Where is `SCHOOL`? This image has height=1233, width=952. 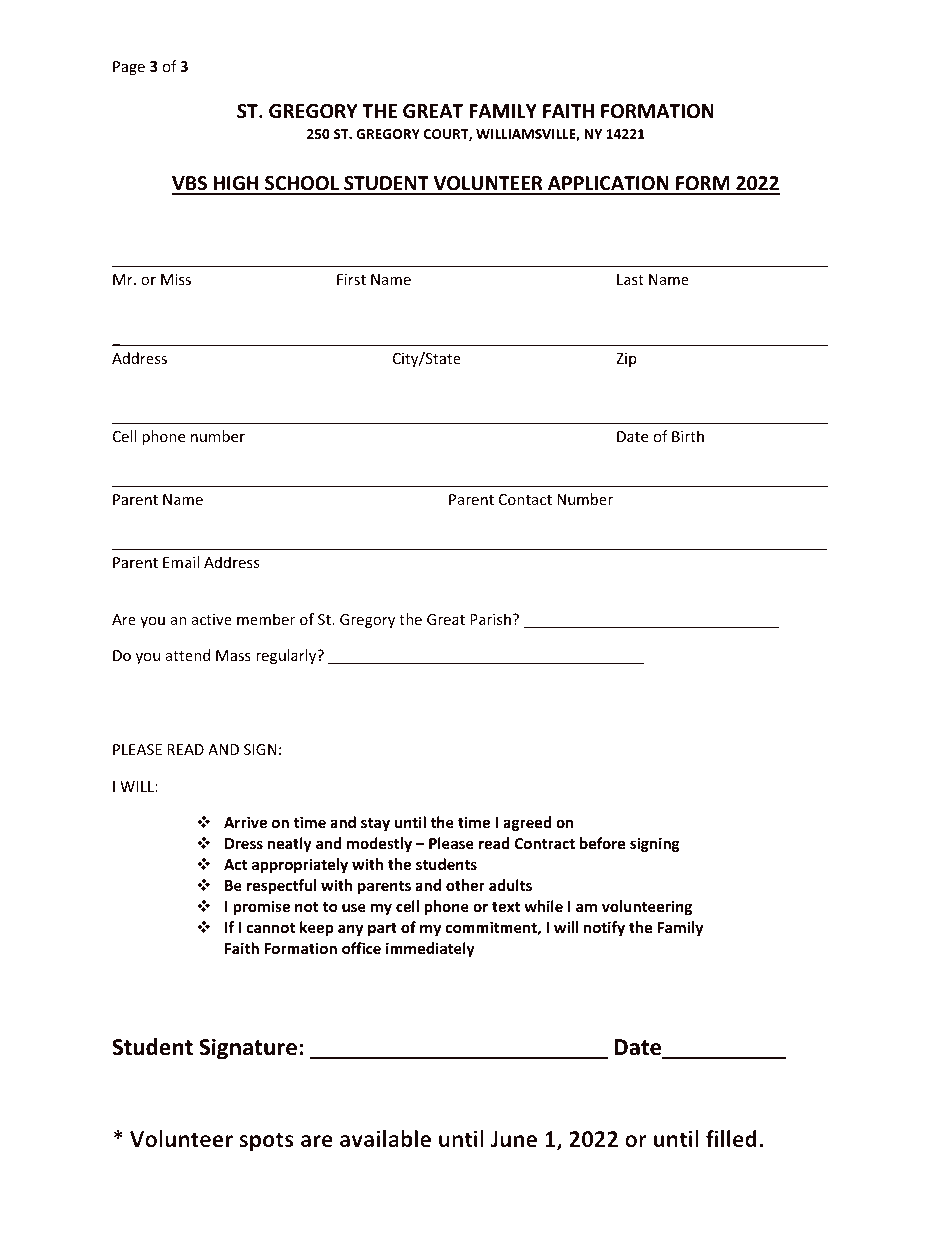
SCHOOL is located at coordinates (302, 185).
